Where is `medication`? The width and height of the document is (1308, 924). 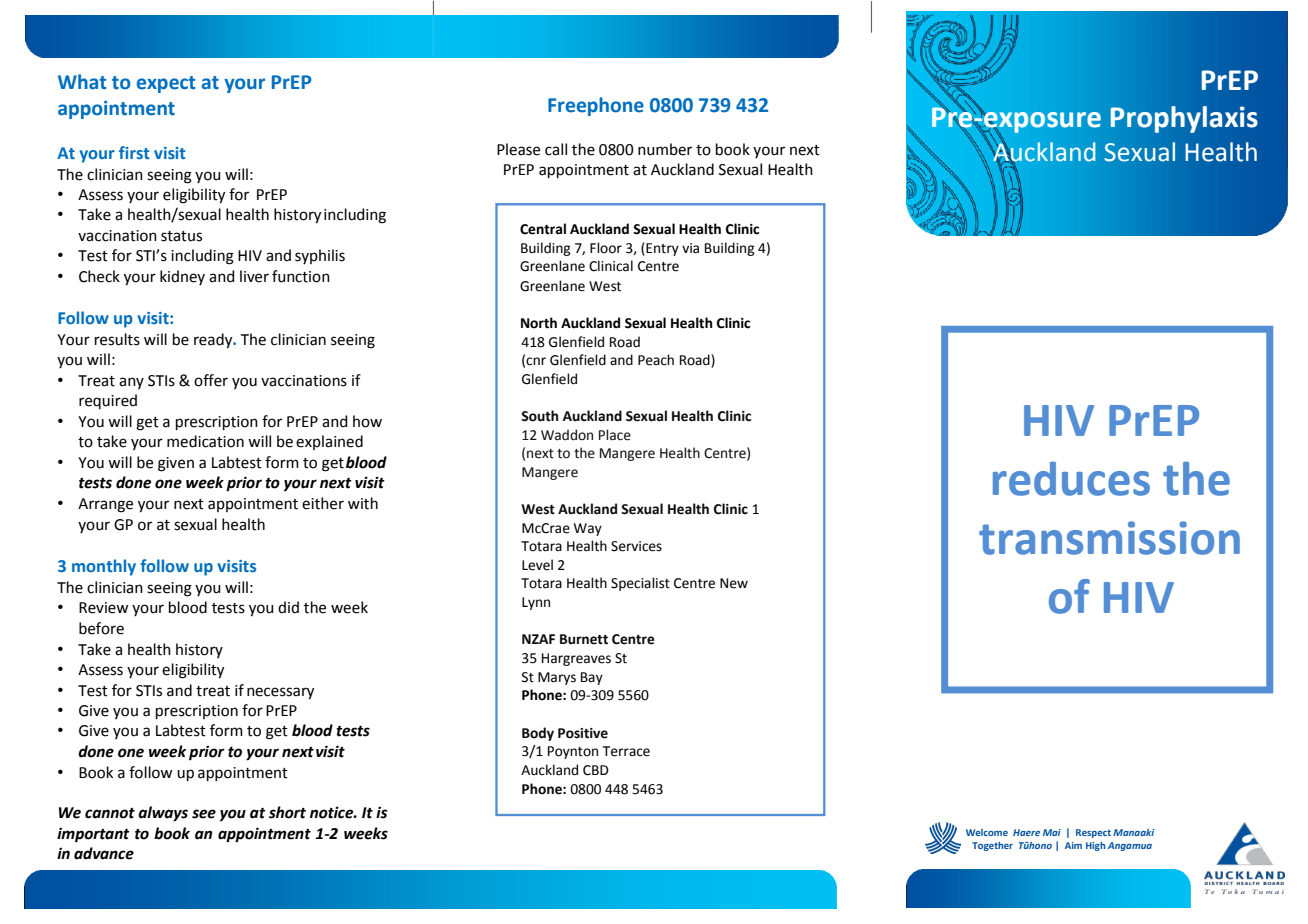 medication is located at coordinates (205, 441).
